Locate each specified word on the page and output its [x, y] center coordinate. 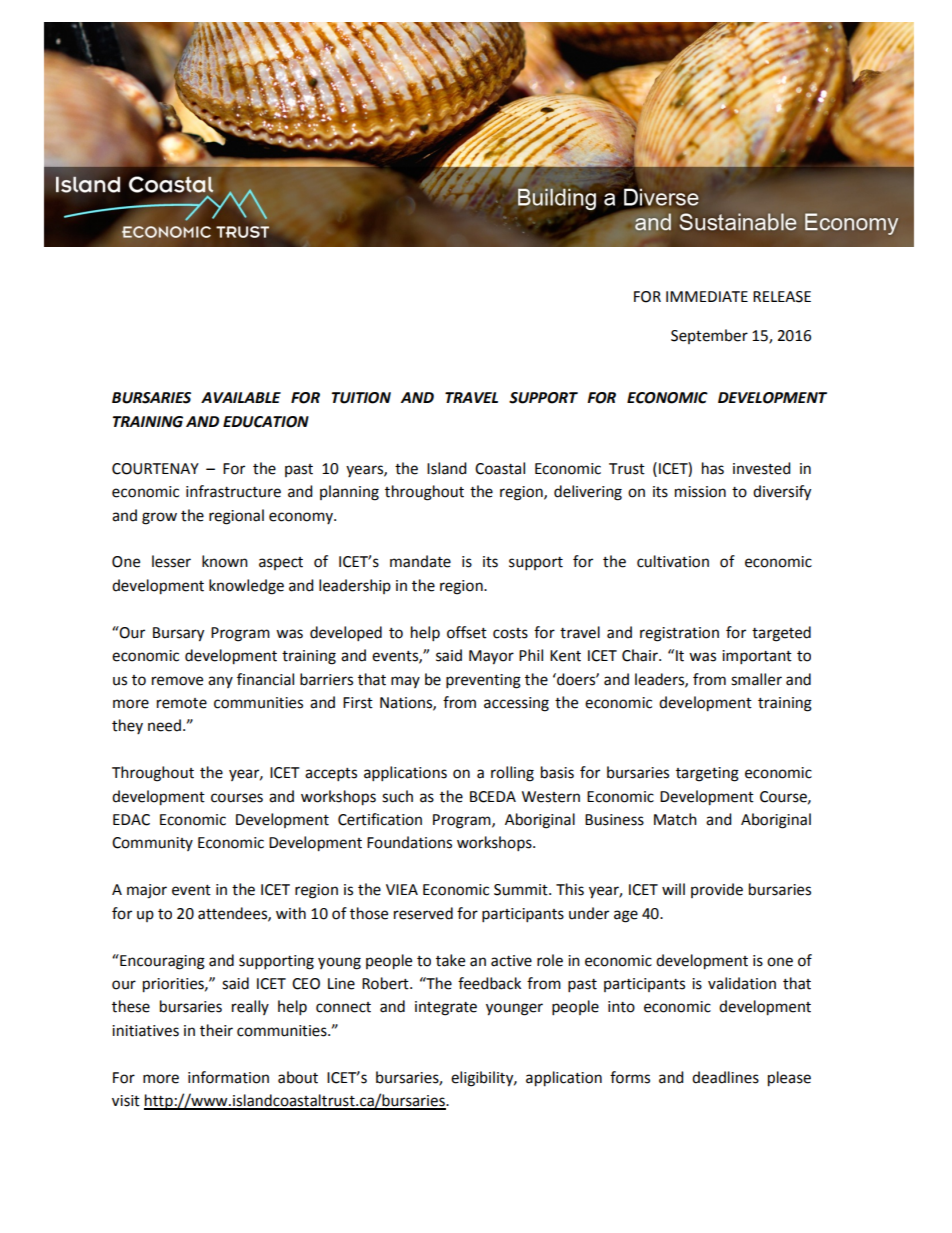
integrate [446, 1008]
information [228, 1077]
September [709, 336]
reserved [423, 913]
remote [182, 703]
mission [700, 492]
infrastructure [233, 491]
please [789, 1079]
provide [717, 890]
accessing [516, 704]
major [147, 891]
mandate [420, 561]
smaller [756, 679]
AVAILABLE [241, 397]
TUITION [361, 398]
